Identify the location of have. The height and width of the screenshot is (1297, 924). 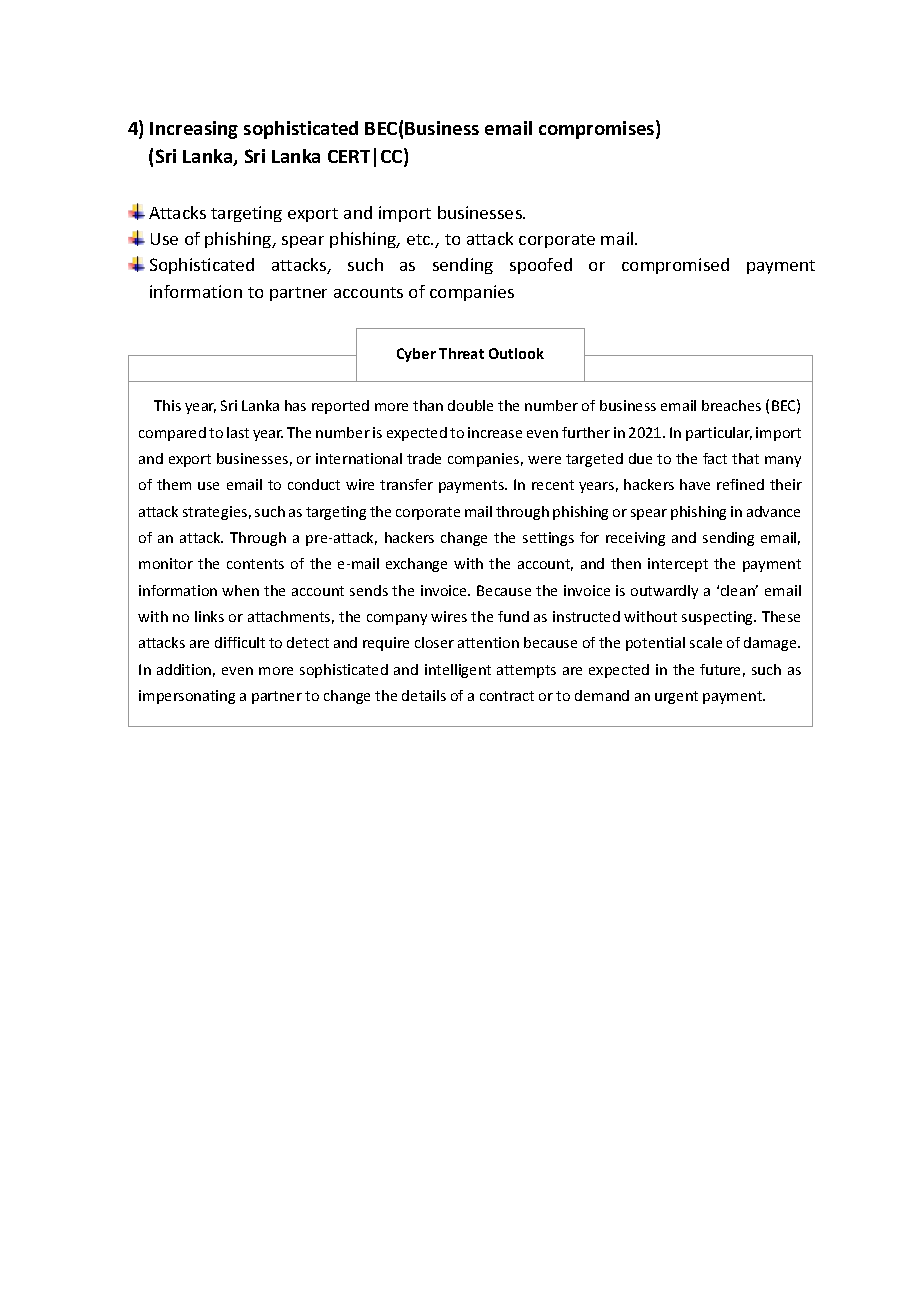
(695, 484).
